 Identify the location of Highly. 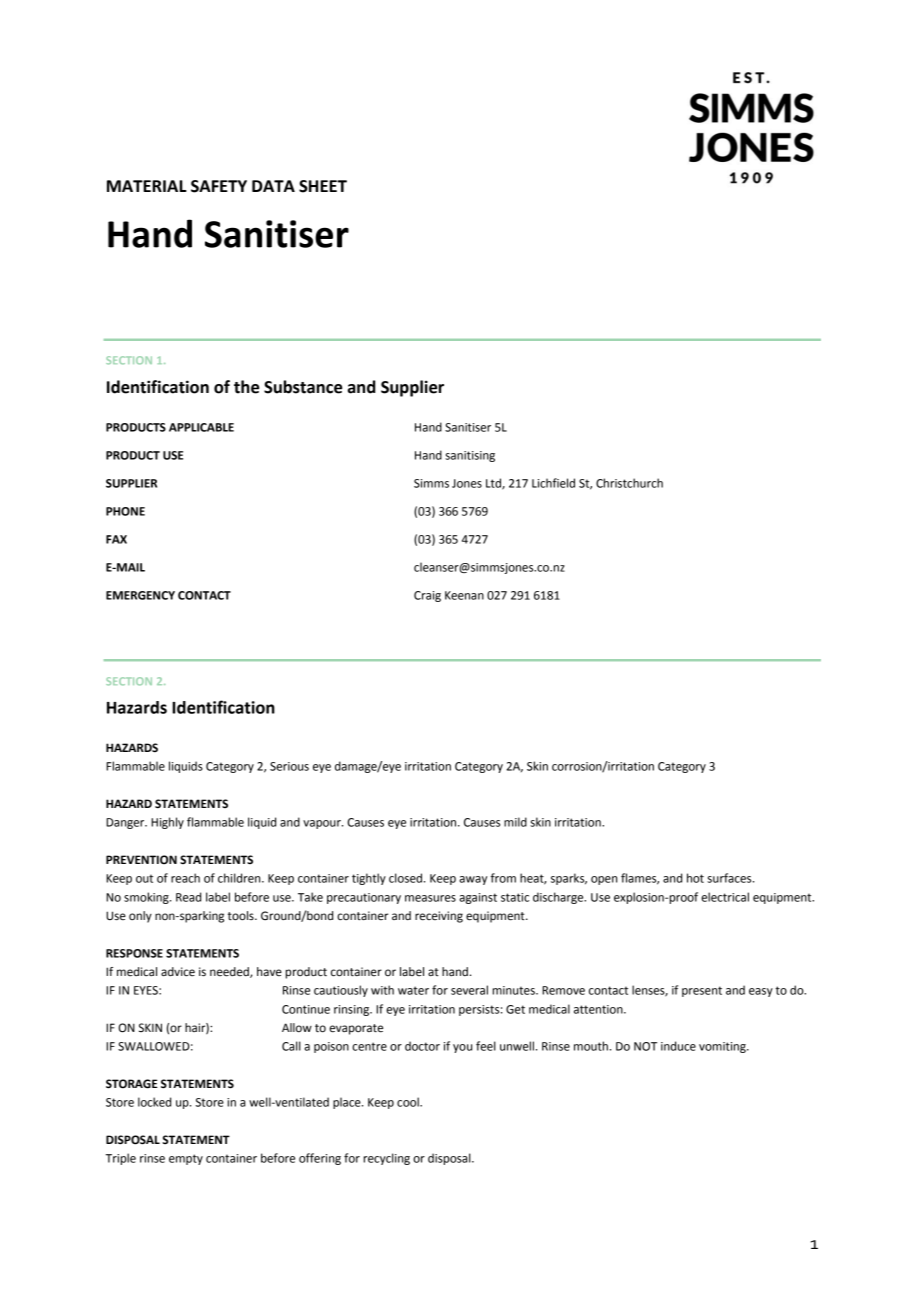
(167, 823).
